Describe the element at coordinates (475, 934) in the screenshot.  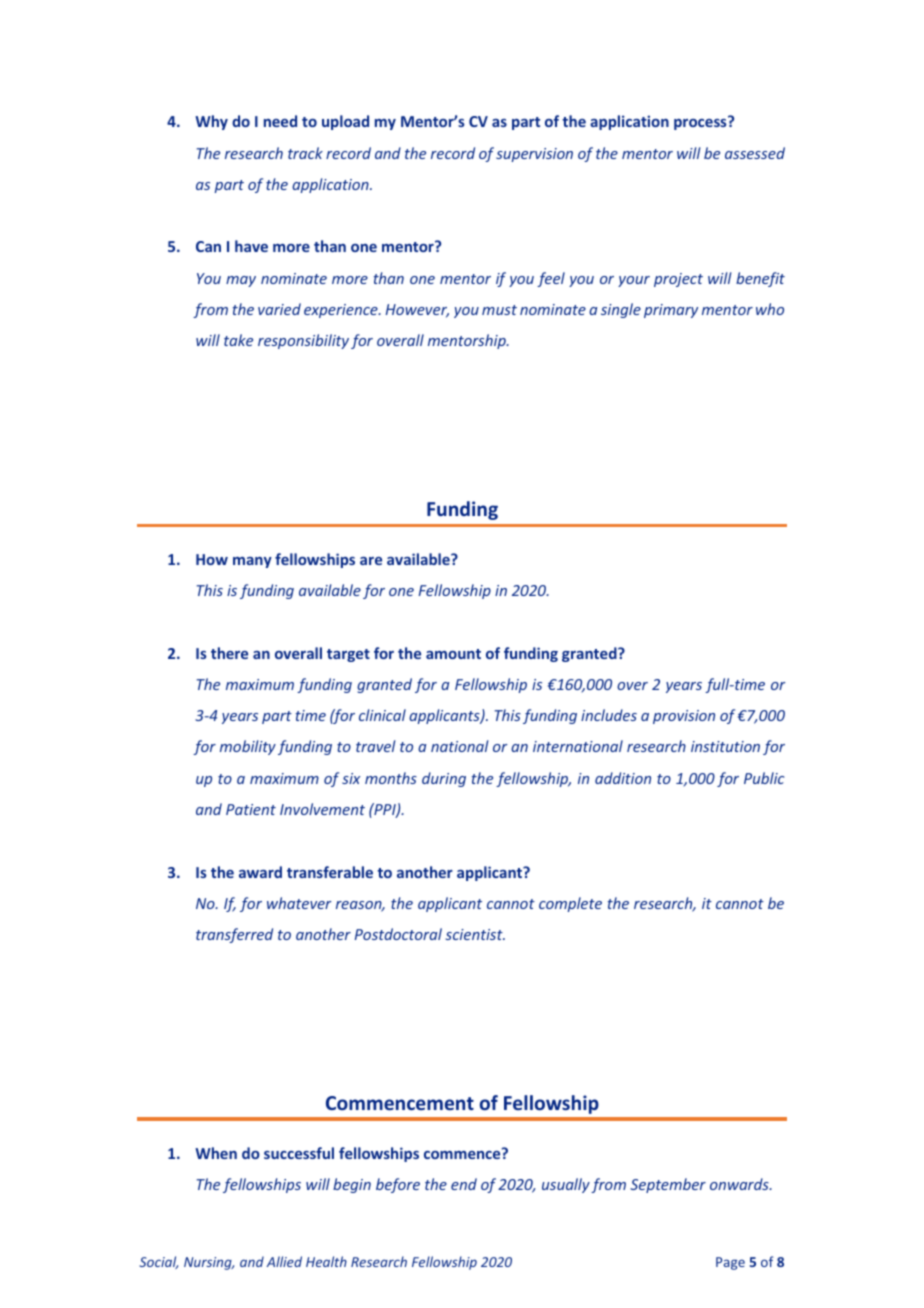
I see `scientist` at that location.
